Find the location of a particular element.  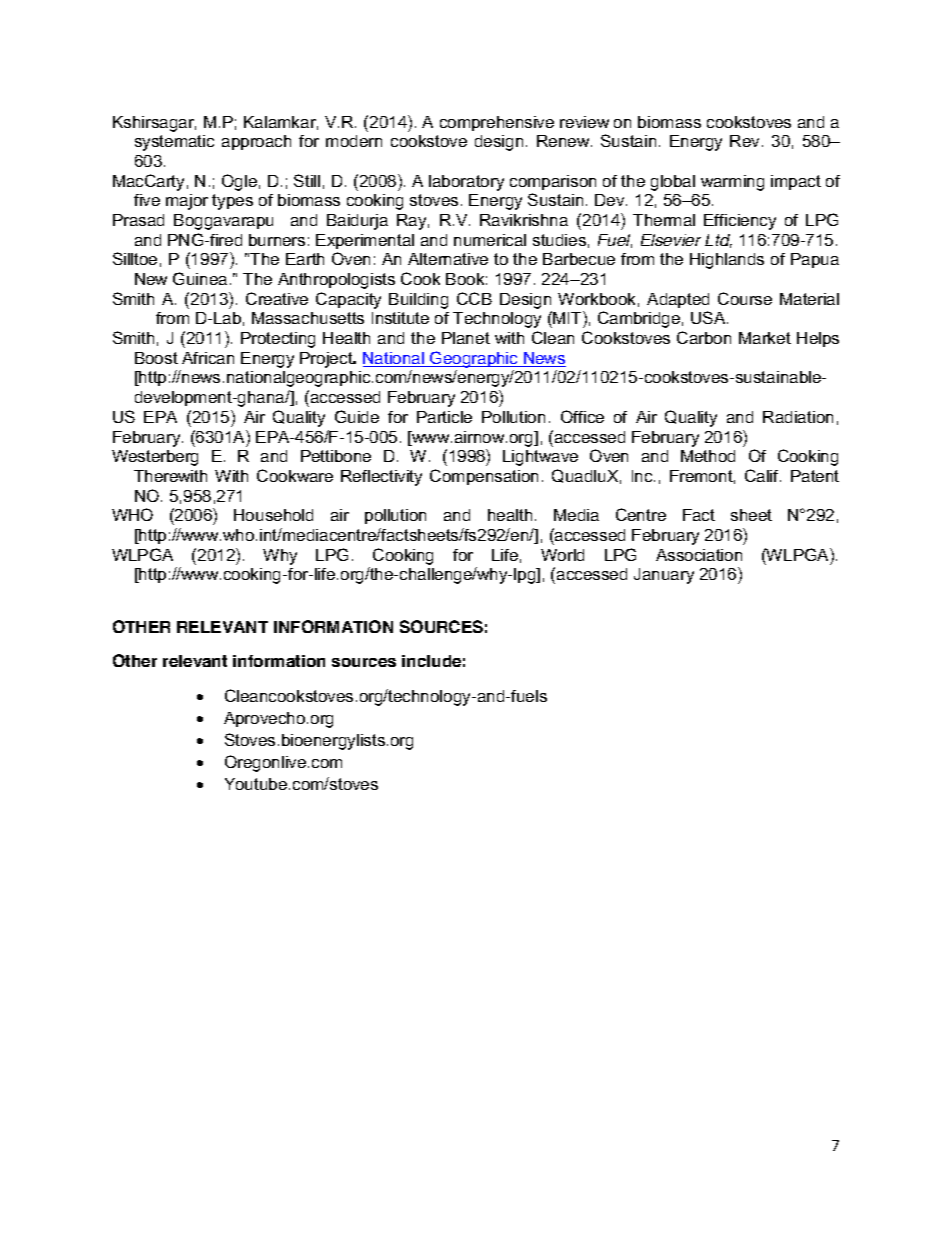

approach is located at coordinates (256, 142).
